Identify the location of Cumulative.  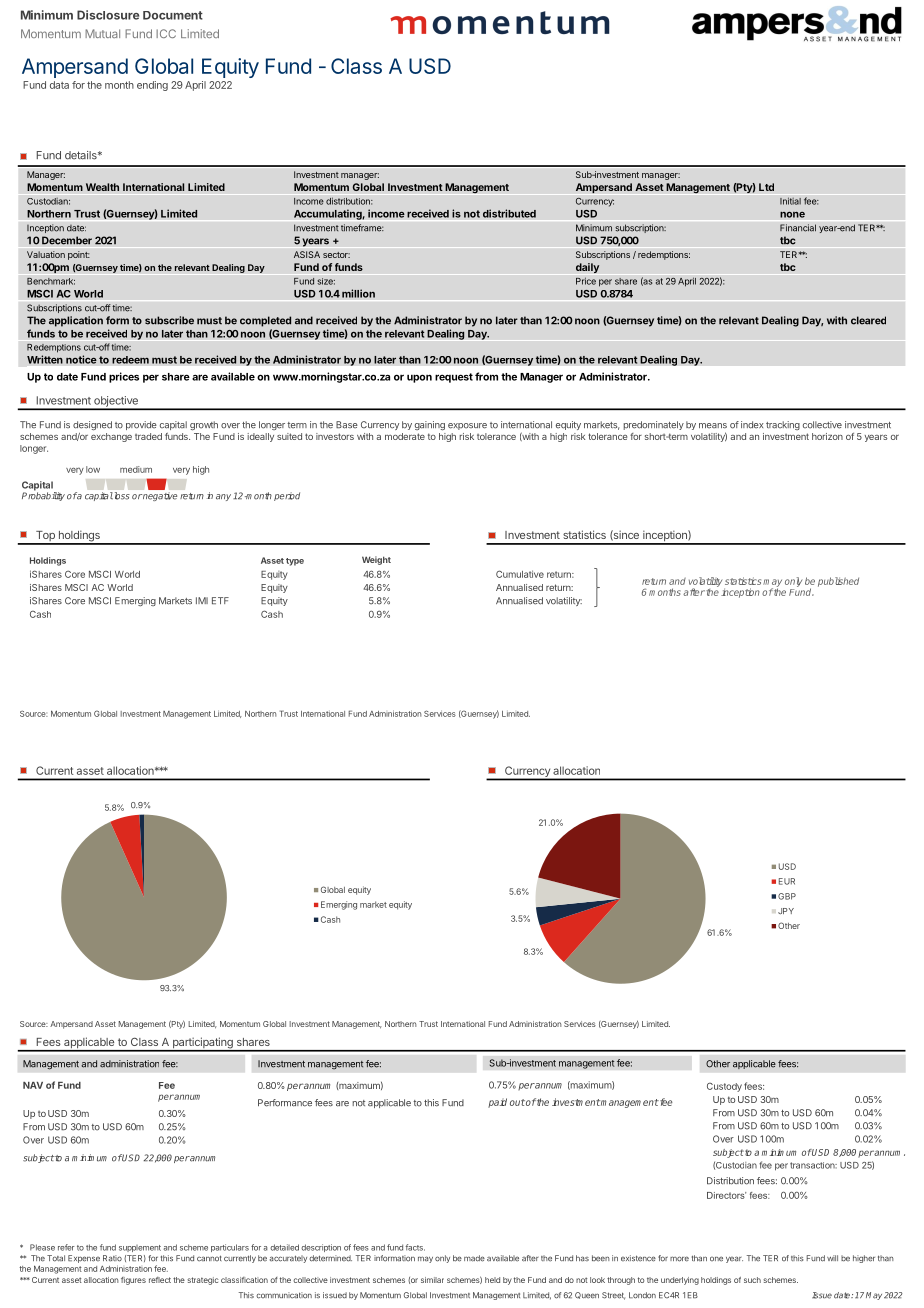
(520, 574).
